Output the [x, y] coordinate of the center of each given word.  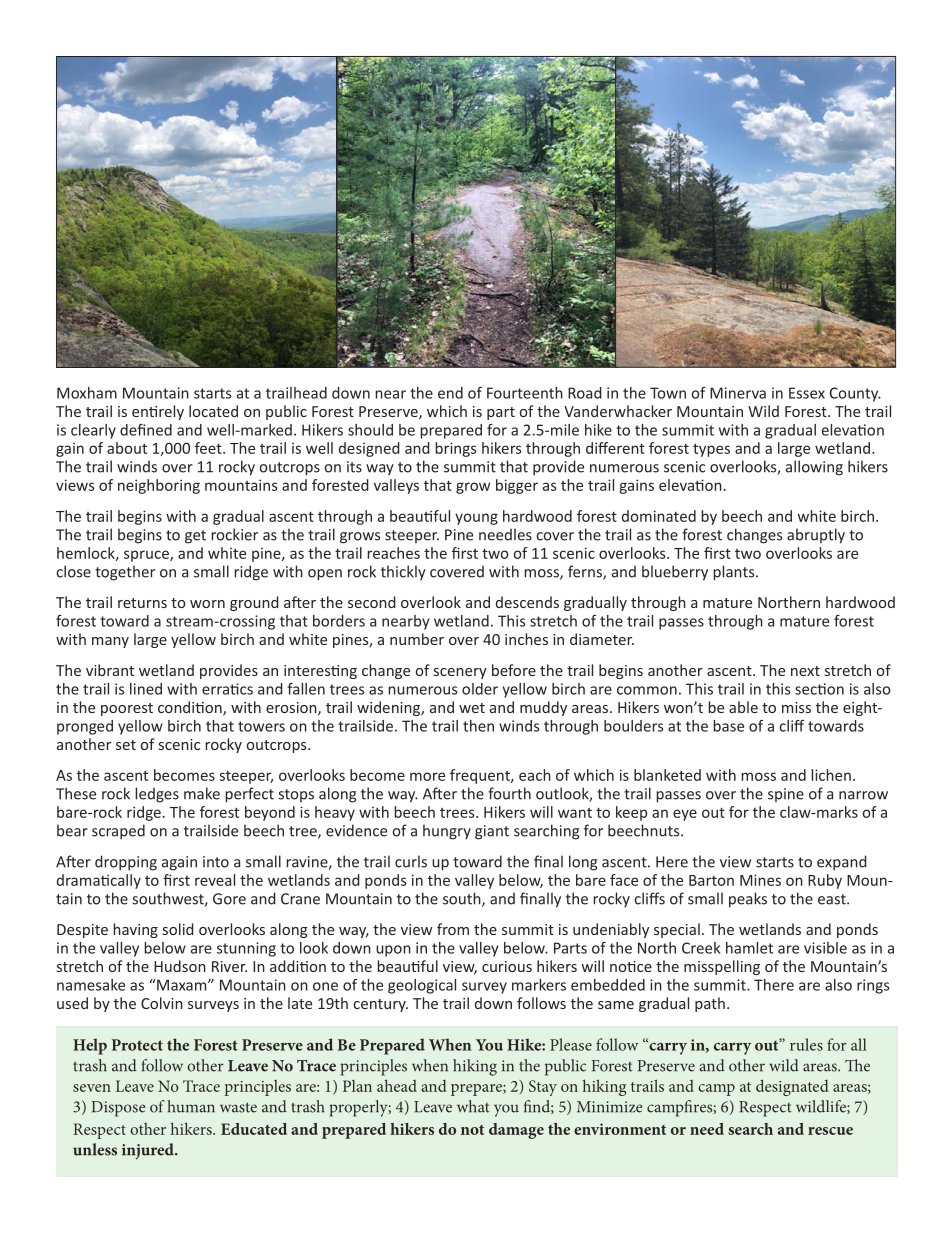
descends [527, 602]
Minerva [738, 393]
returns [142, 603]
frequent [481, 776]
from [453, 929]
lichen [831, 775]
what [473, 1106]
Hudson [180, 966]
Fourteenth [525, 393]
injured [149, 1151]
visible [825, 948]
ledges [157, 795]
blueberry [675, 573]
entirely [158, 412]
